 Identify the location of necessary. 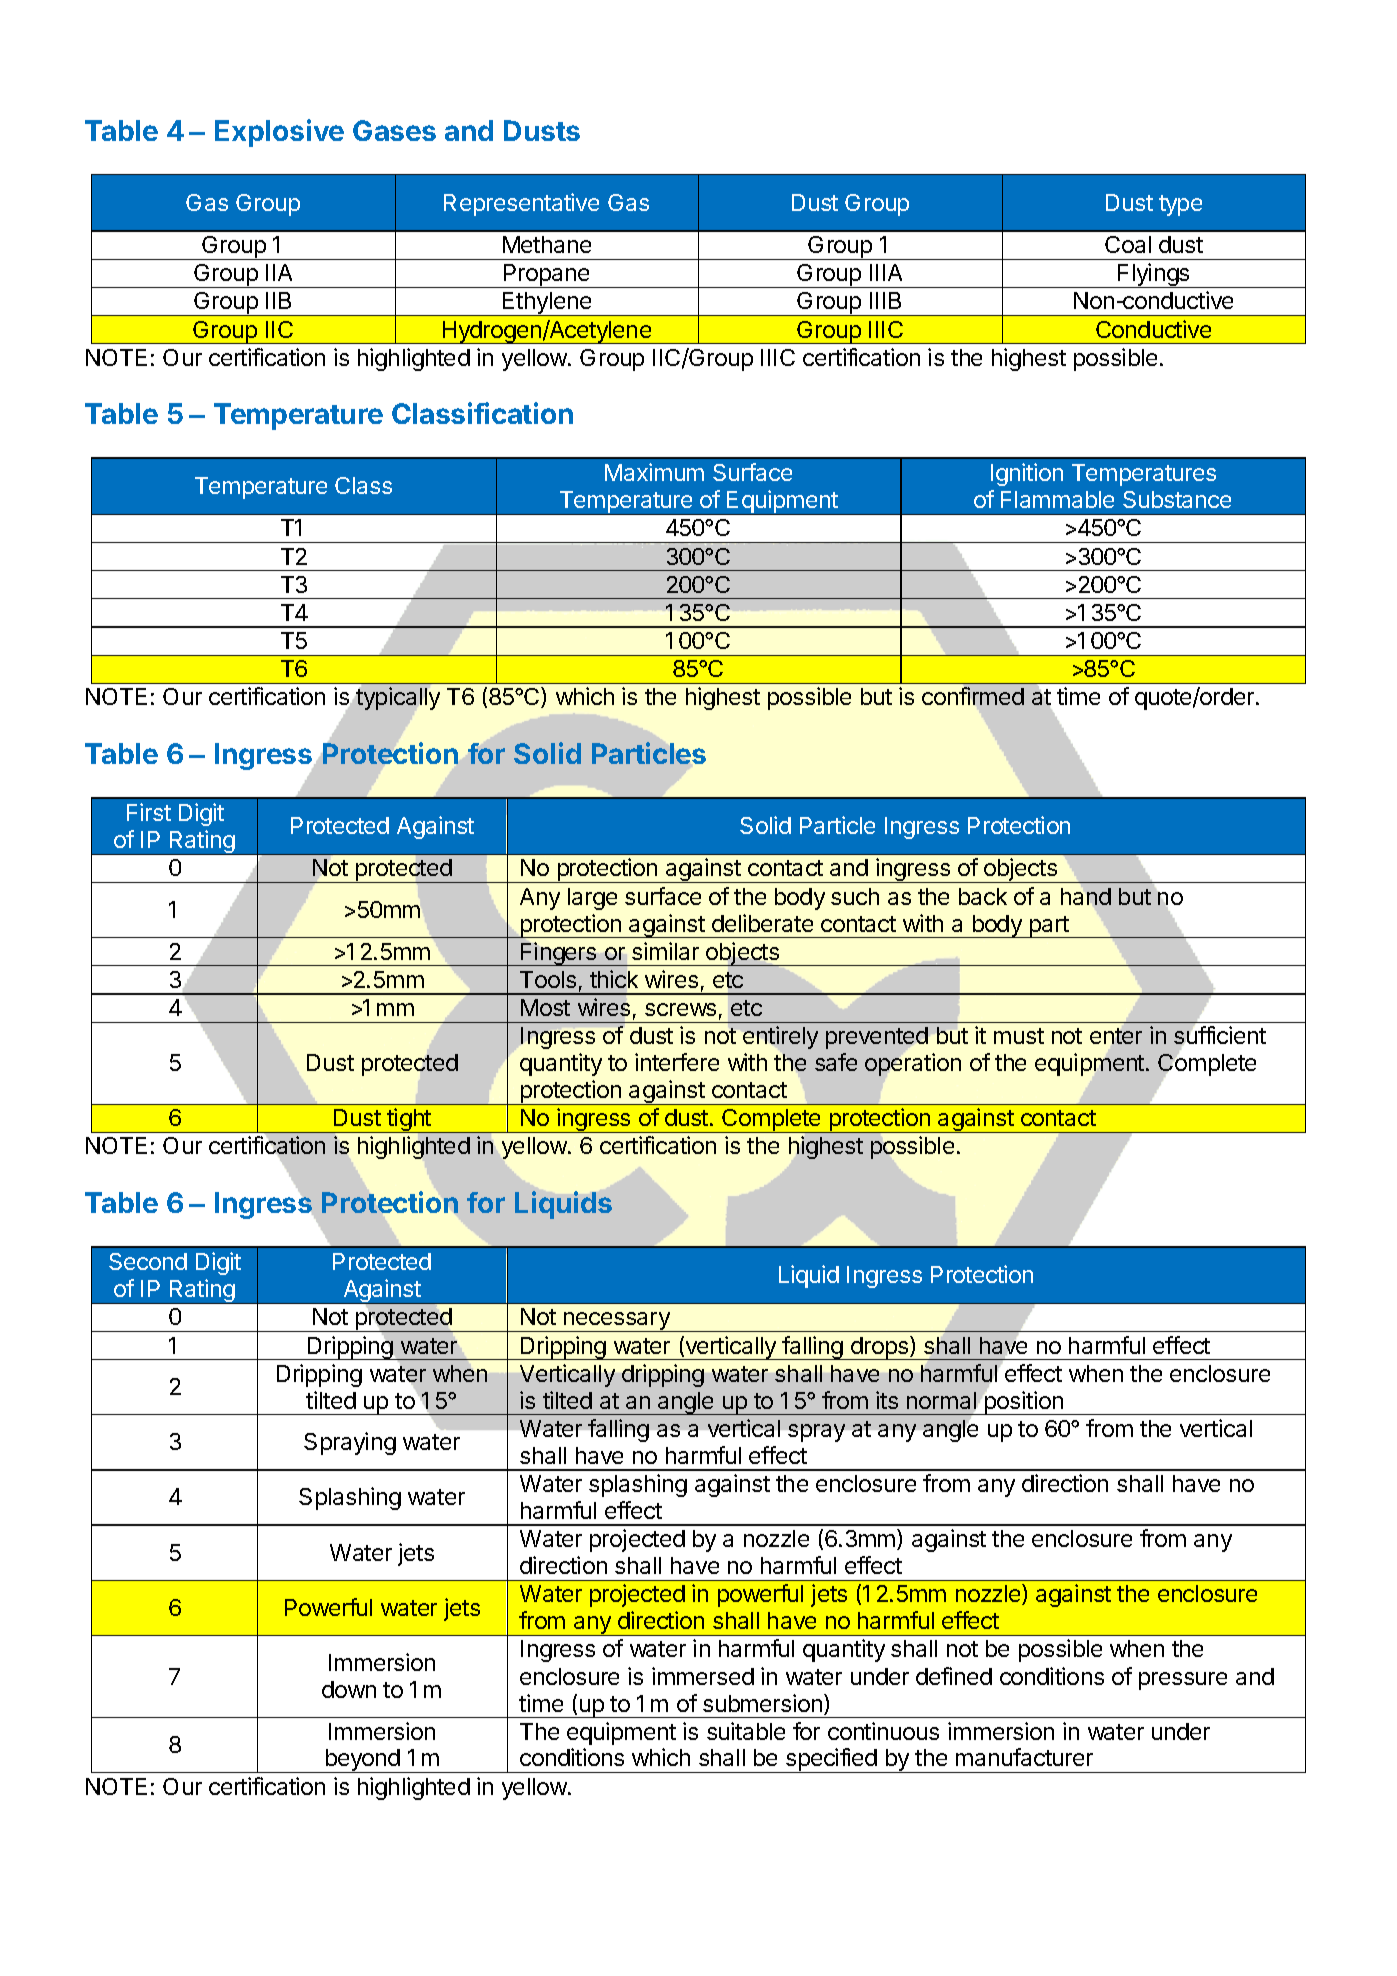
(617, 1322).
